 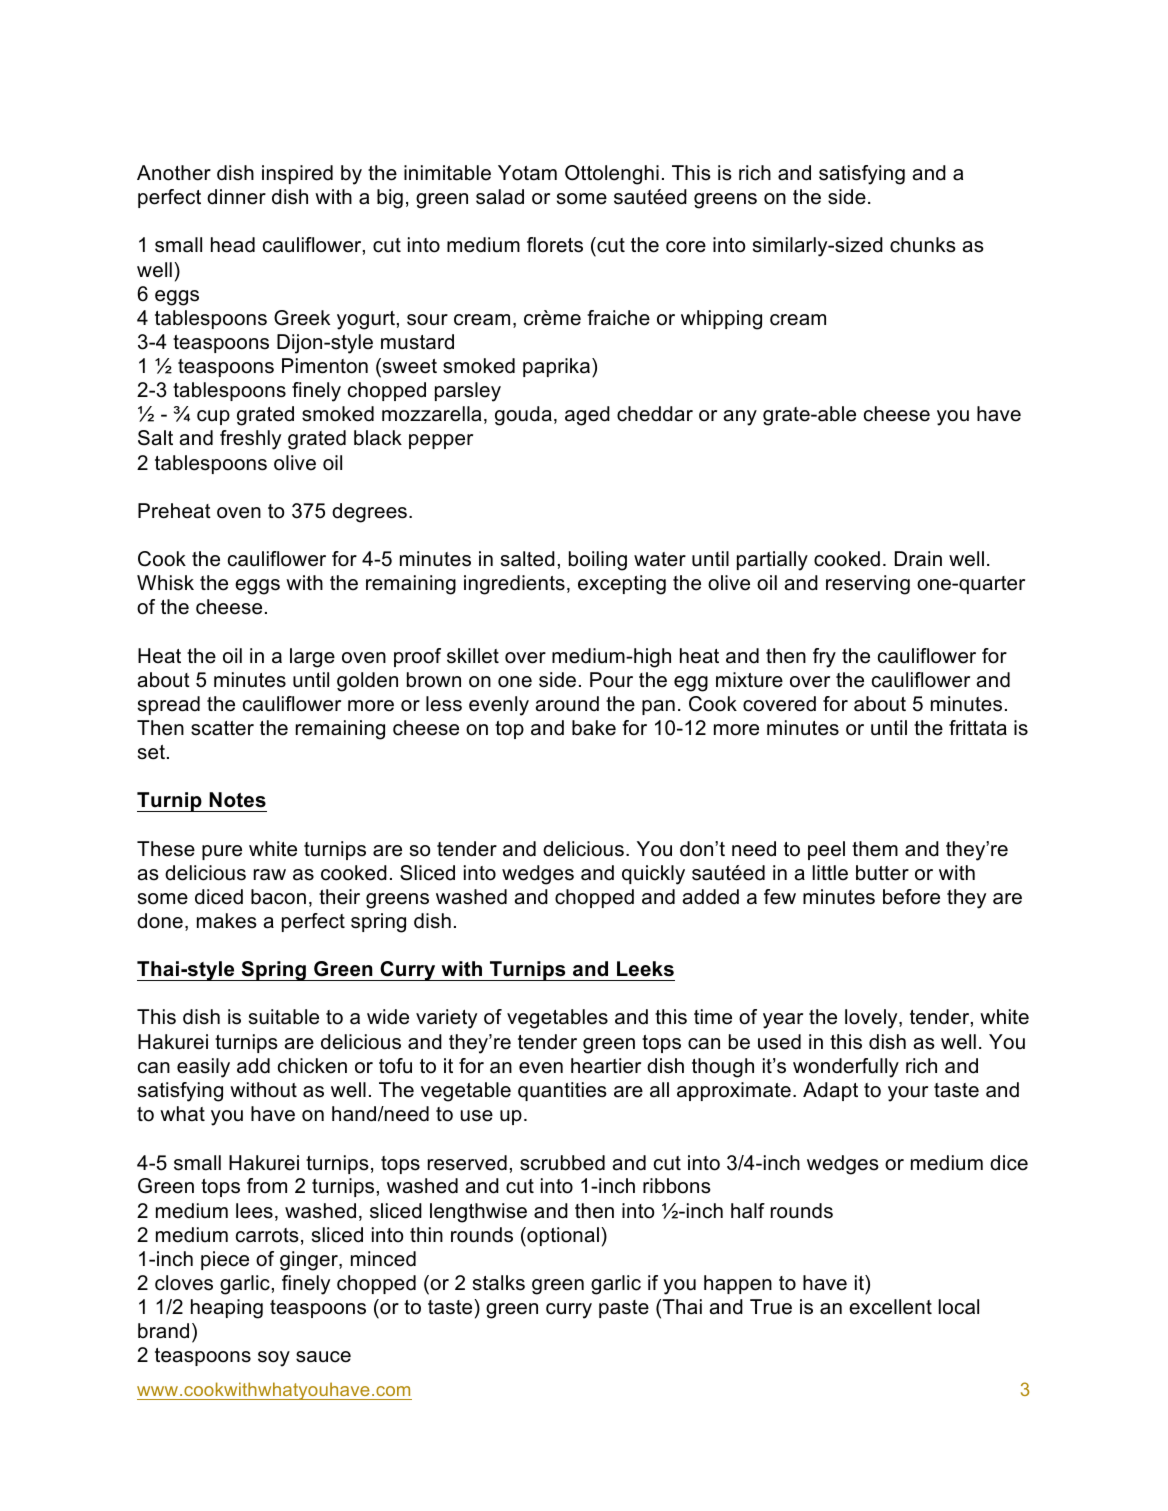 I want to click on Drain, so click(x=918, y=559).
